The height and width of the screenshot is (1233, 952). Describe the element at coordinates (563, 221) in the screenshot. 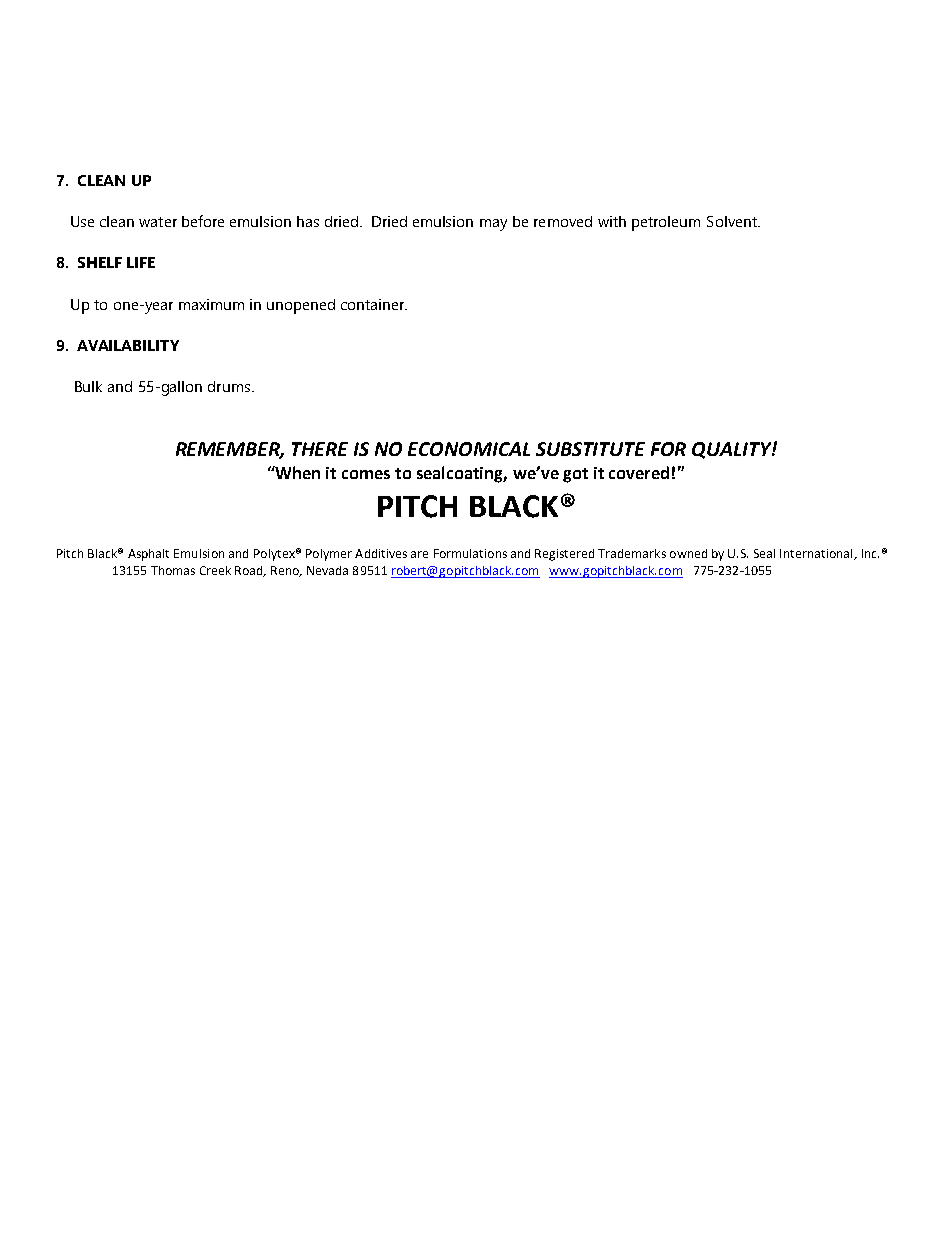

I see `removed` at that location.
